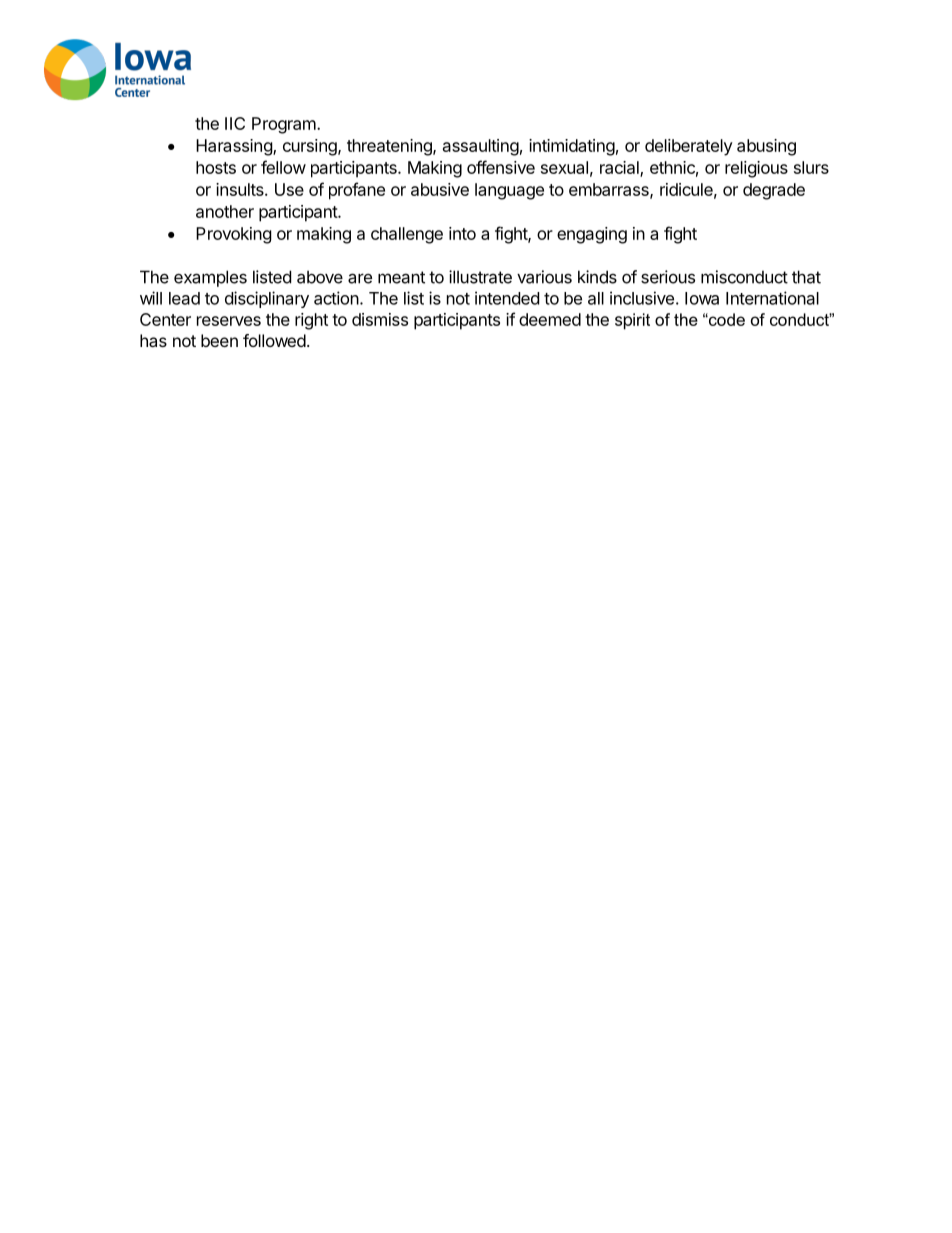  What do you see at coordinates (668, 277) in the screenshot?
I see `serious` at bounding box center [668, 277].
